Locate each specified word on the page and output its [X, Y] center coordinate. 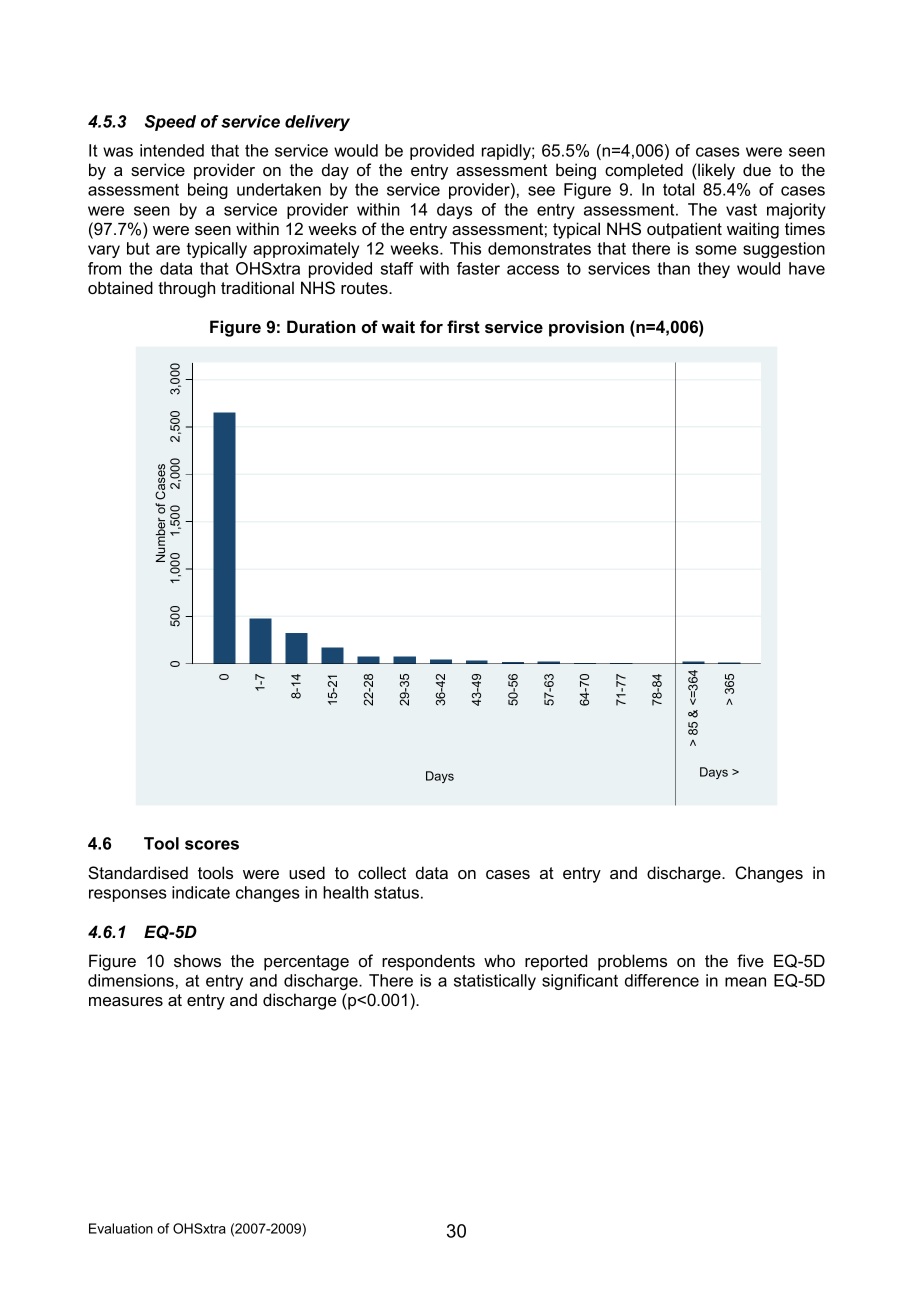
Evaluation [121, 1228]
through [186, 289]
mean [745, 982]
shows [197, 960]
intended [172, 150]
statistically [495, 982]
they [714, 270]
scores [212, 845]
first [463, 326]
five [750, 960]
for [431, 326]
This [465, 248]
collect [382, 872]
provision [586, 328]
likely [715, 171]
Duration [321, 326]
